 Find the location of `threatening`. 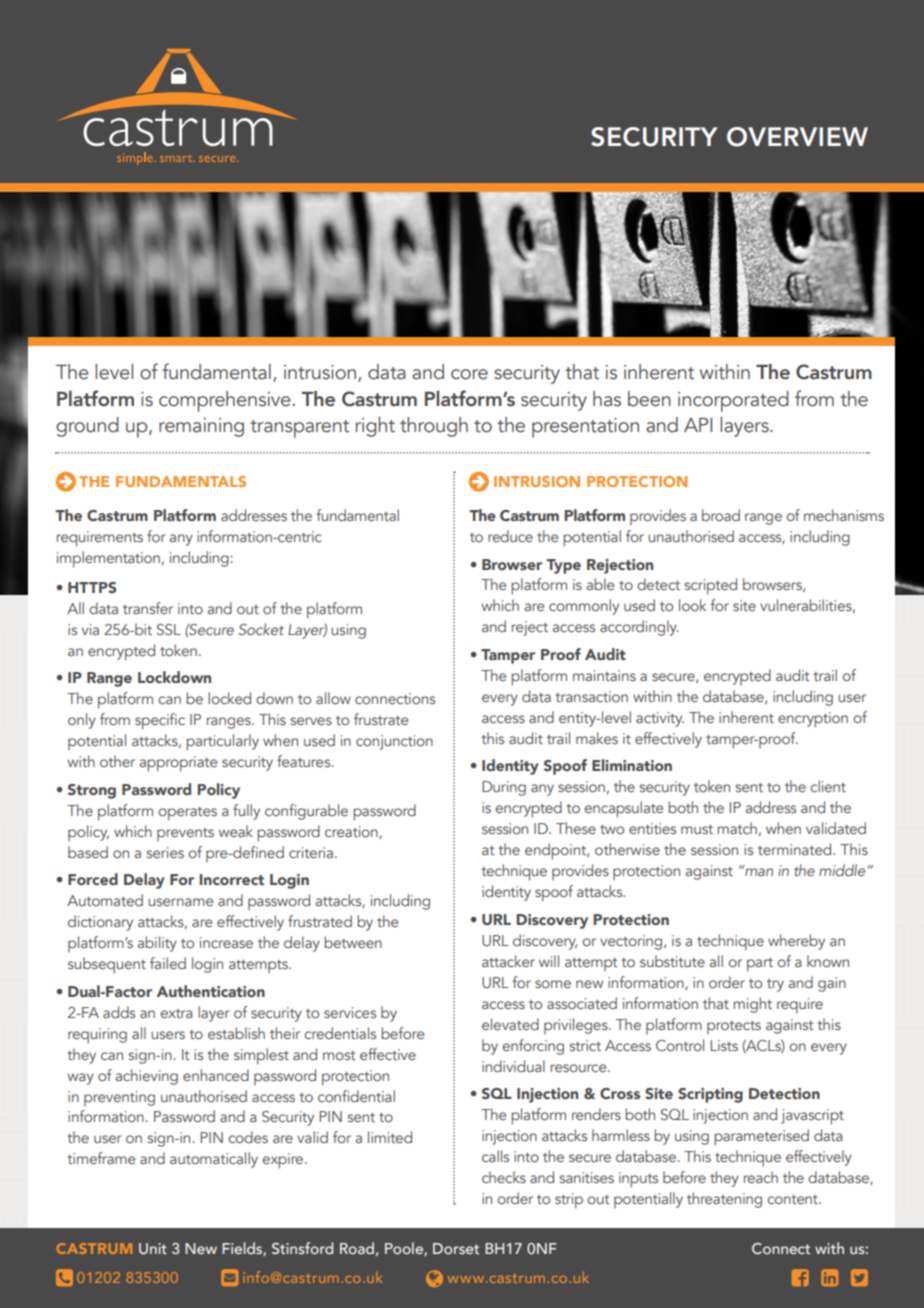

threatening is located at coordinates (724, 1200).
